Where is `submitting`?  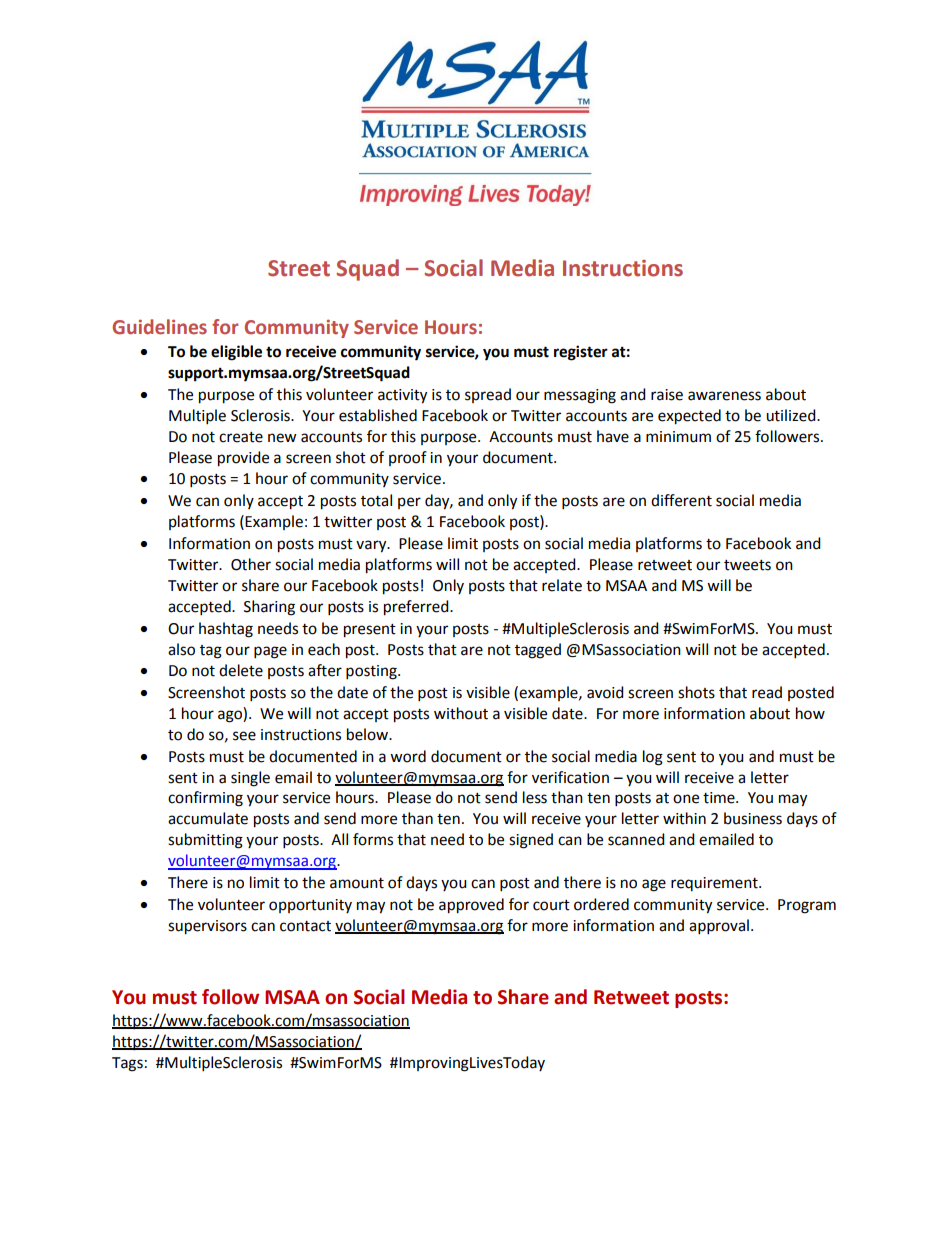
submitting is located at coordinates (205, 841).
